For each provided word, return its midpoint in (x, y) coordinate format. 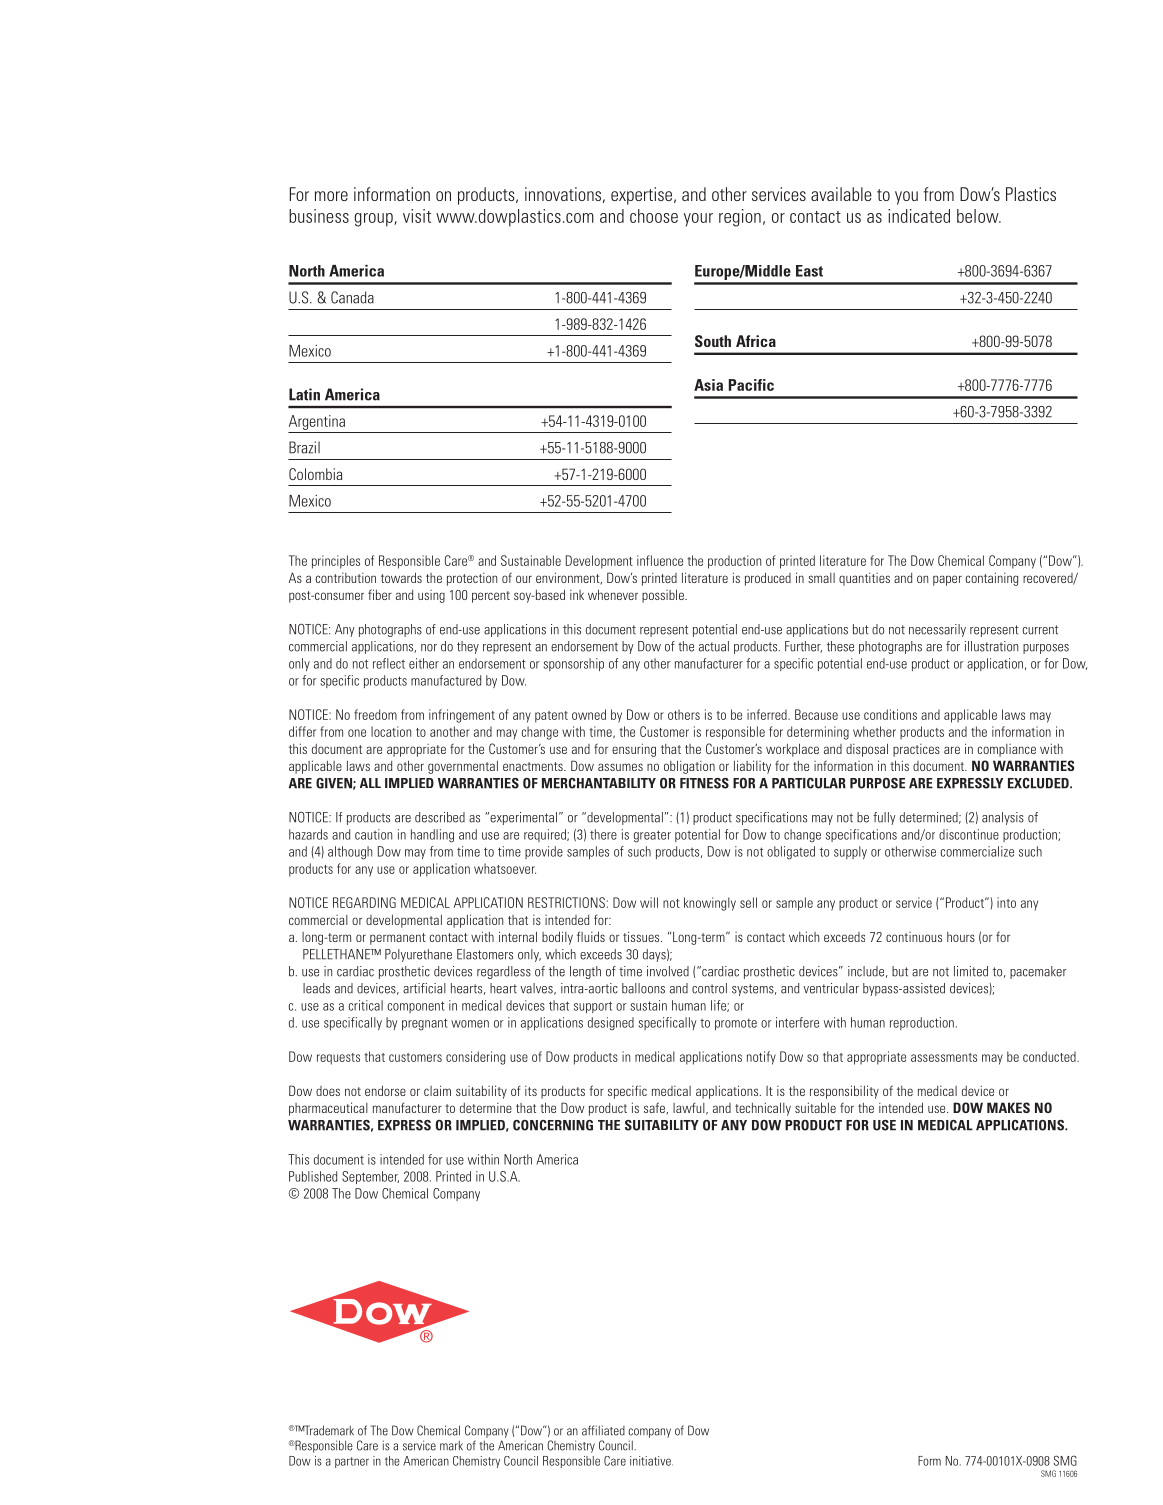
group (375, 220)
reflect (389, 663)
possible (664, 596)
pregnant (425, 1024)
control (709, 988)
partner (352, 1462)
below (979, 216)
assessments (944, 1057)
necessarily (937, 630)
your (698, 220)
